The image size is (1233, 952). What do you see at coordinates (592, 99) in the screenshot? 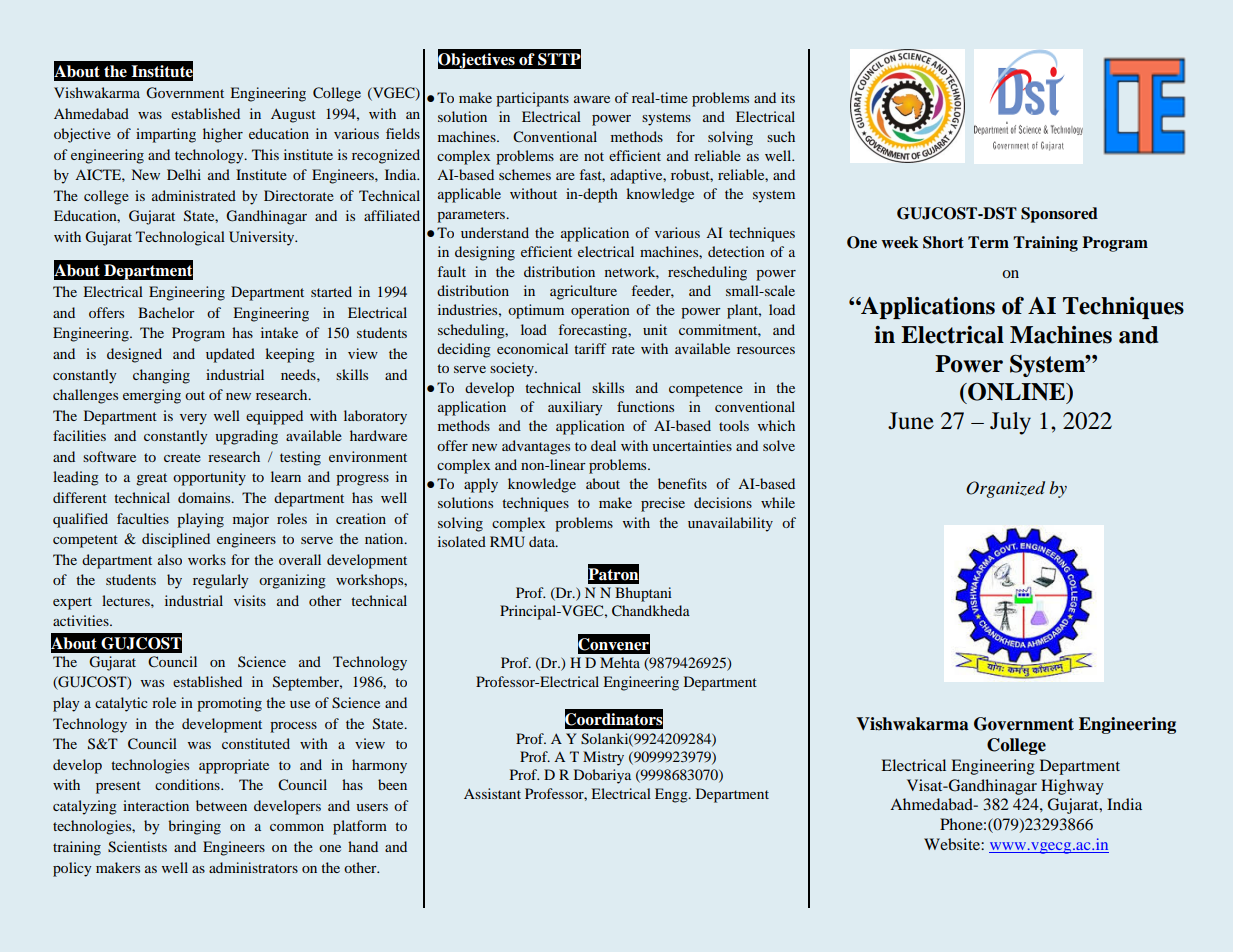
I see `aware` at bounding box center [592, 99].
